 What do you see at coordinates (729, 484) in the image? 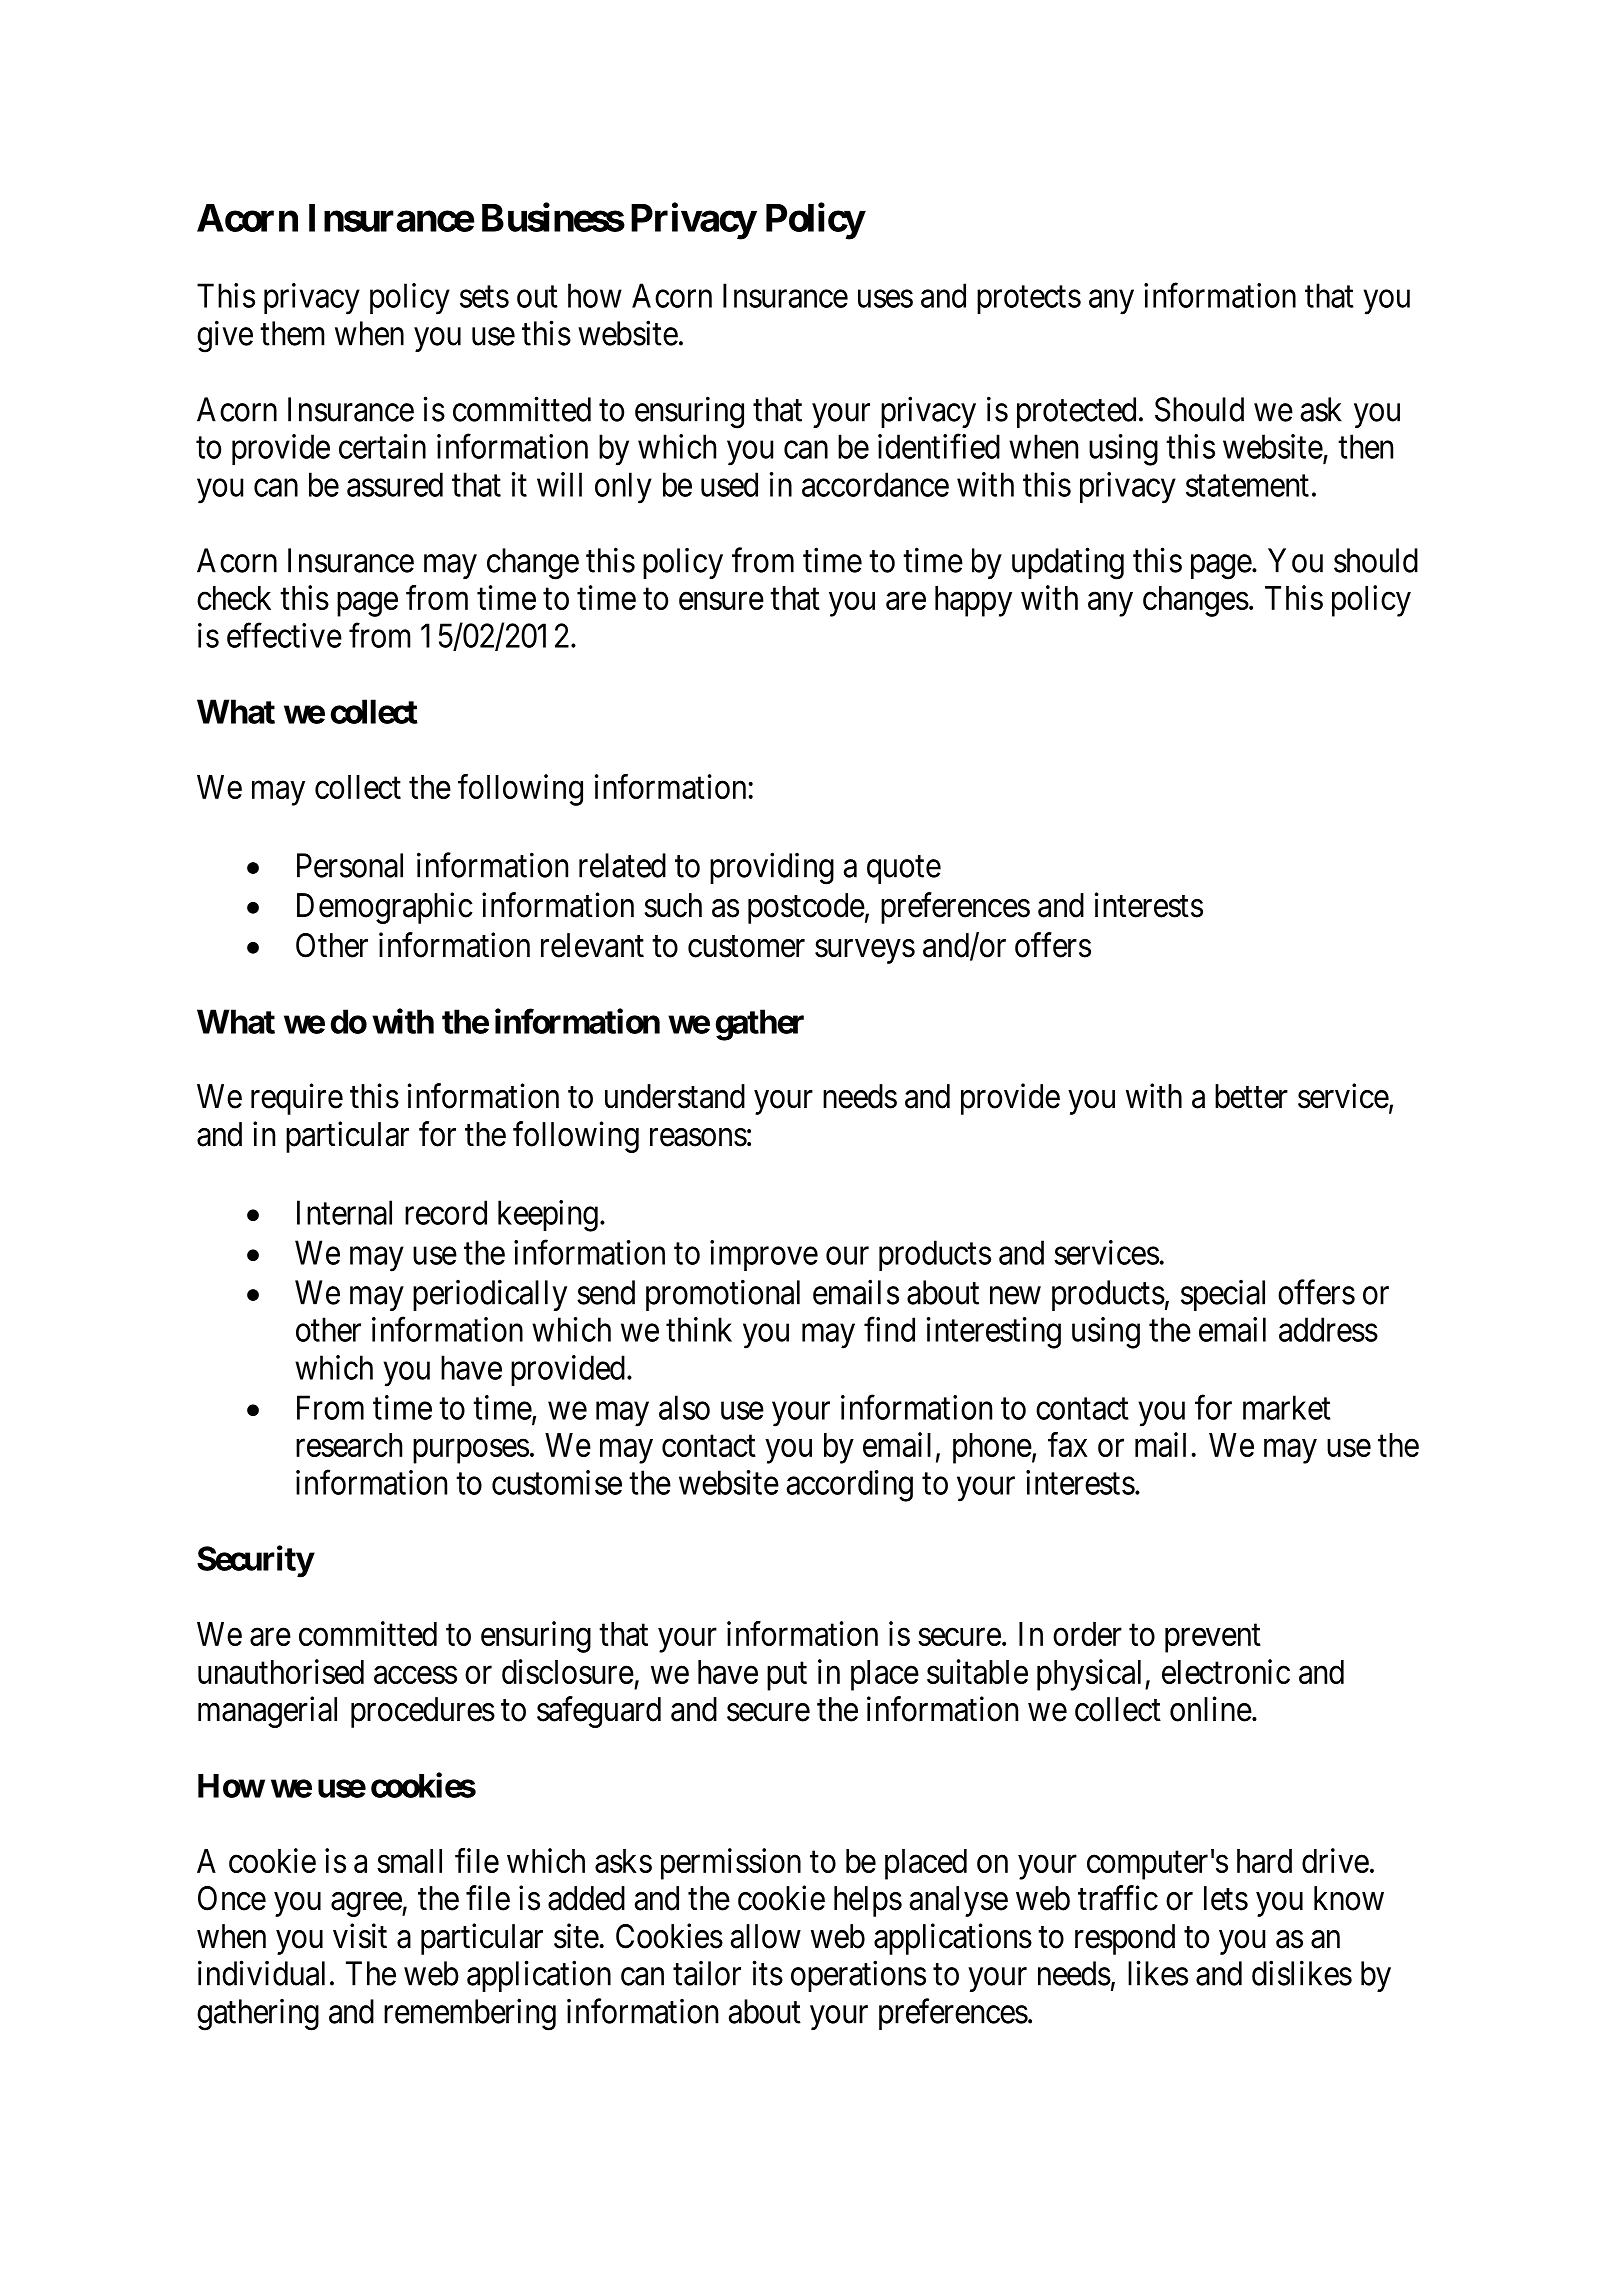
I see `used` at bounding box center [729, 484].
